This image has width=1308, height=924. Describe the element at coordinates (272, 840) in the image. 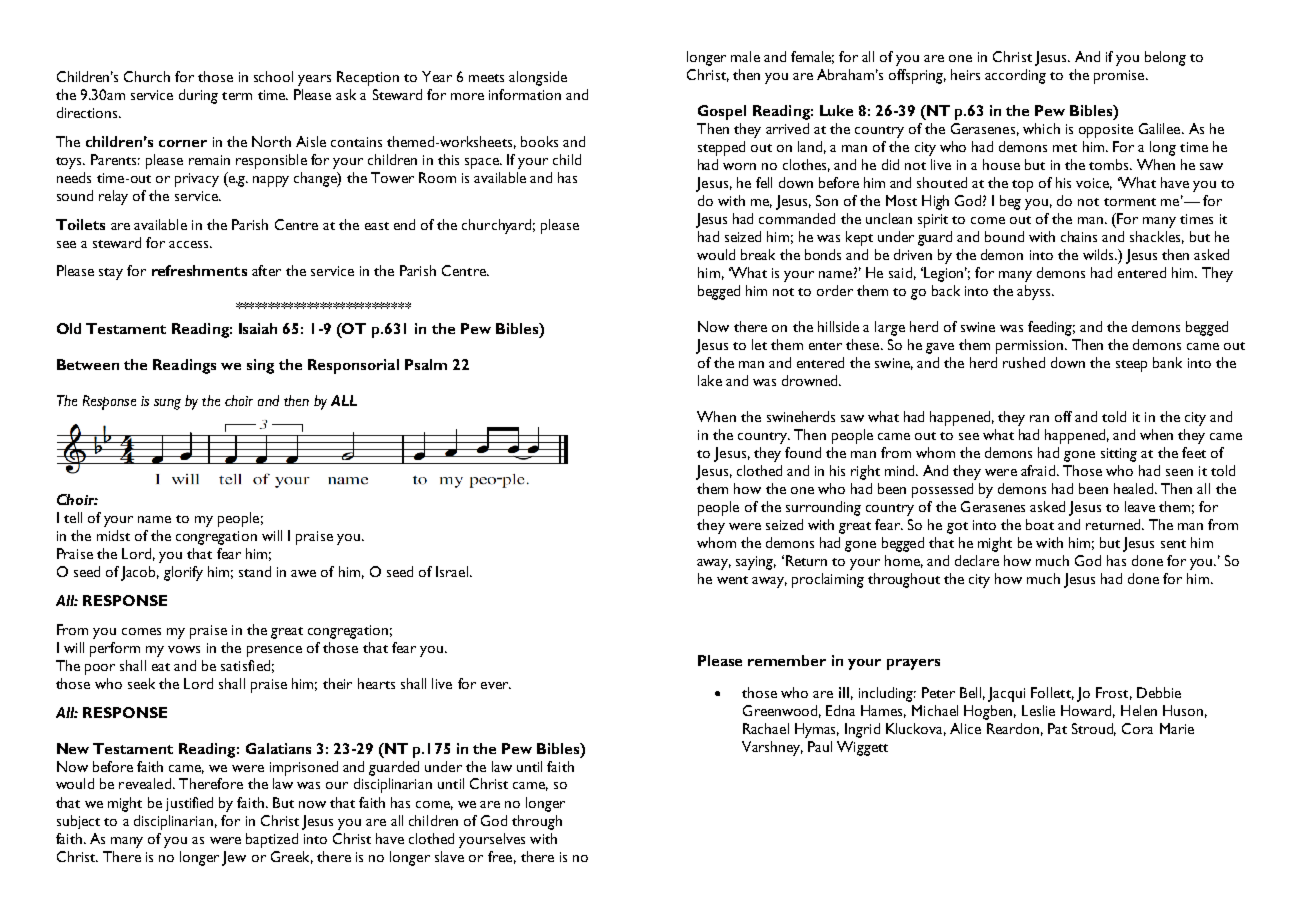

I see `baptized` at that location.
